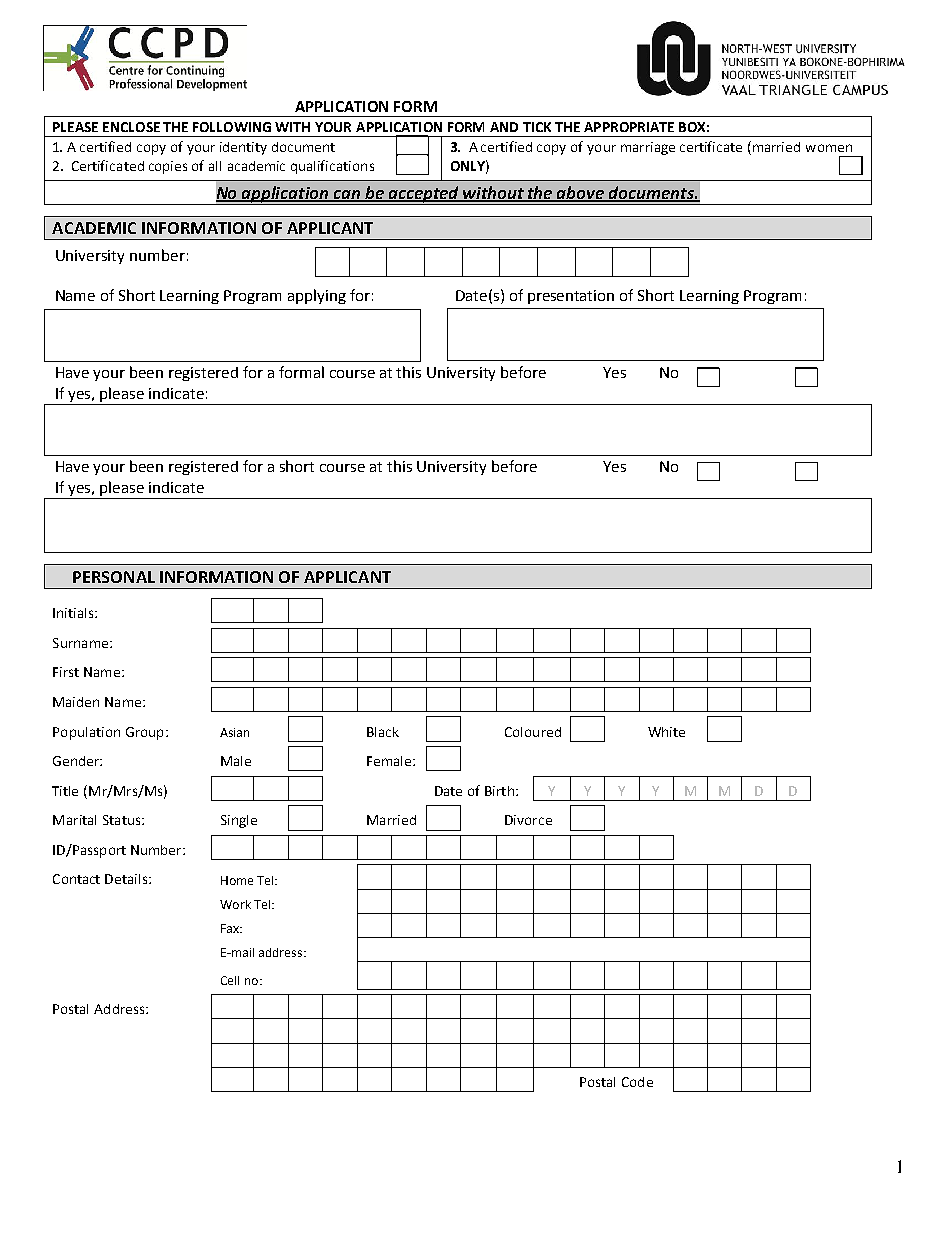  I want to click on Cell, so click(230, 980).
